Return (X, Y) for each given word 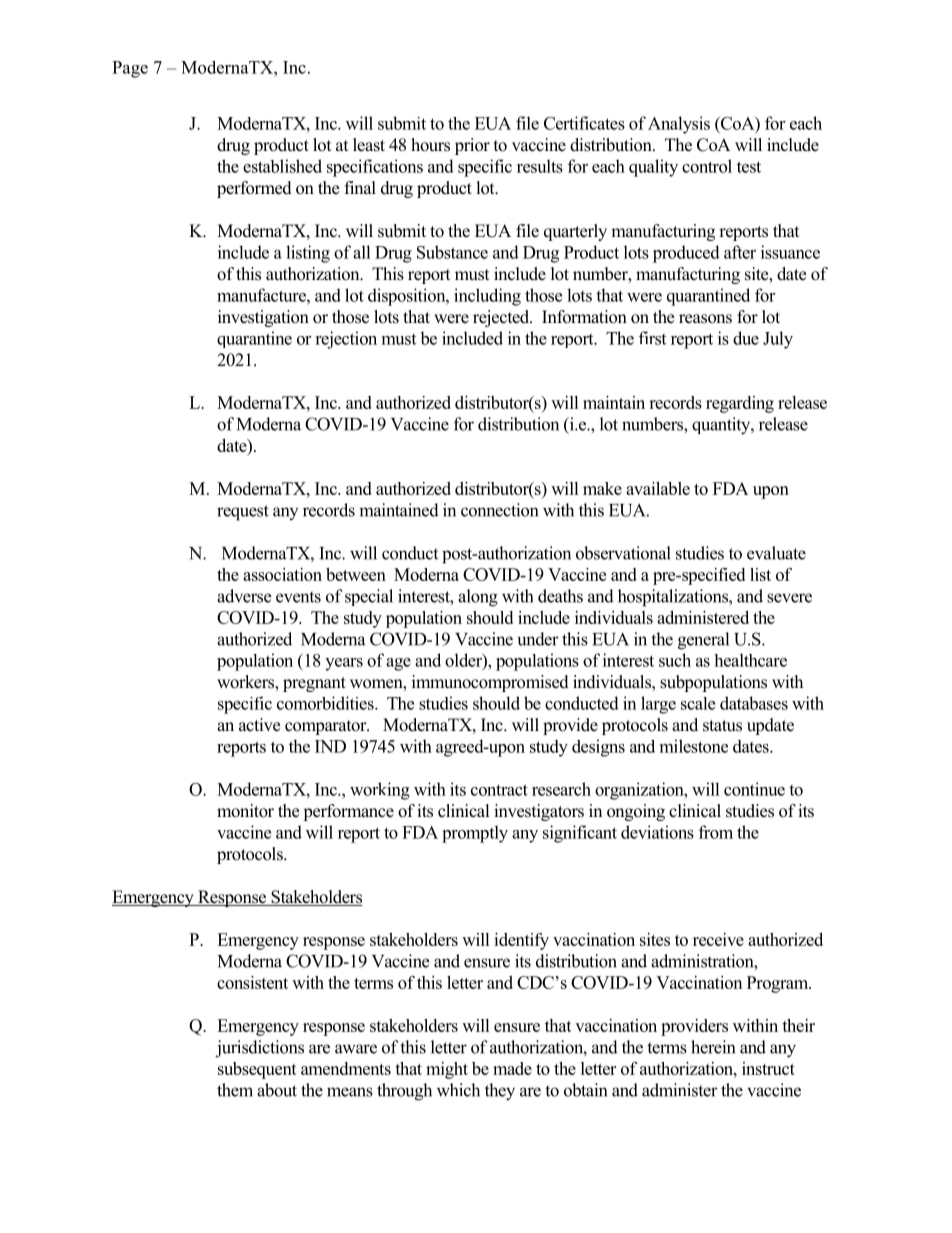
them (235, 1090)
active (259, 725)
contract (499, 790)
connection (499, 510)
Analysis (679, 125)
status (722, 726)
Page (130, 69)
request (243, 513)
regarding (740, 404)
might (447, 1070)
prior (472, 146)
